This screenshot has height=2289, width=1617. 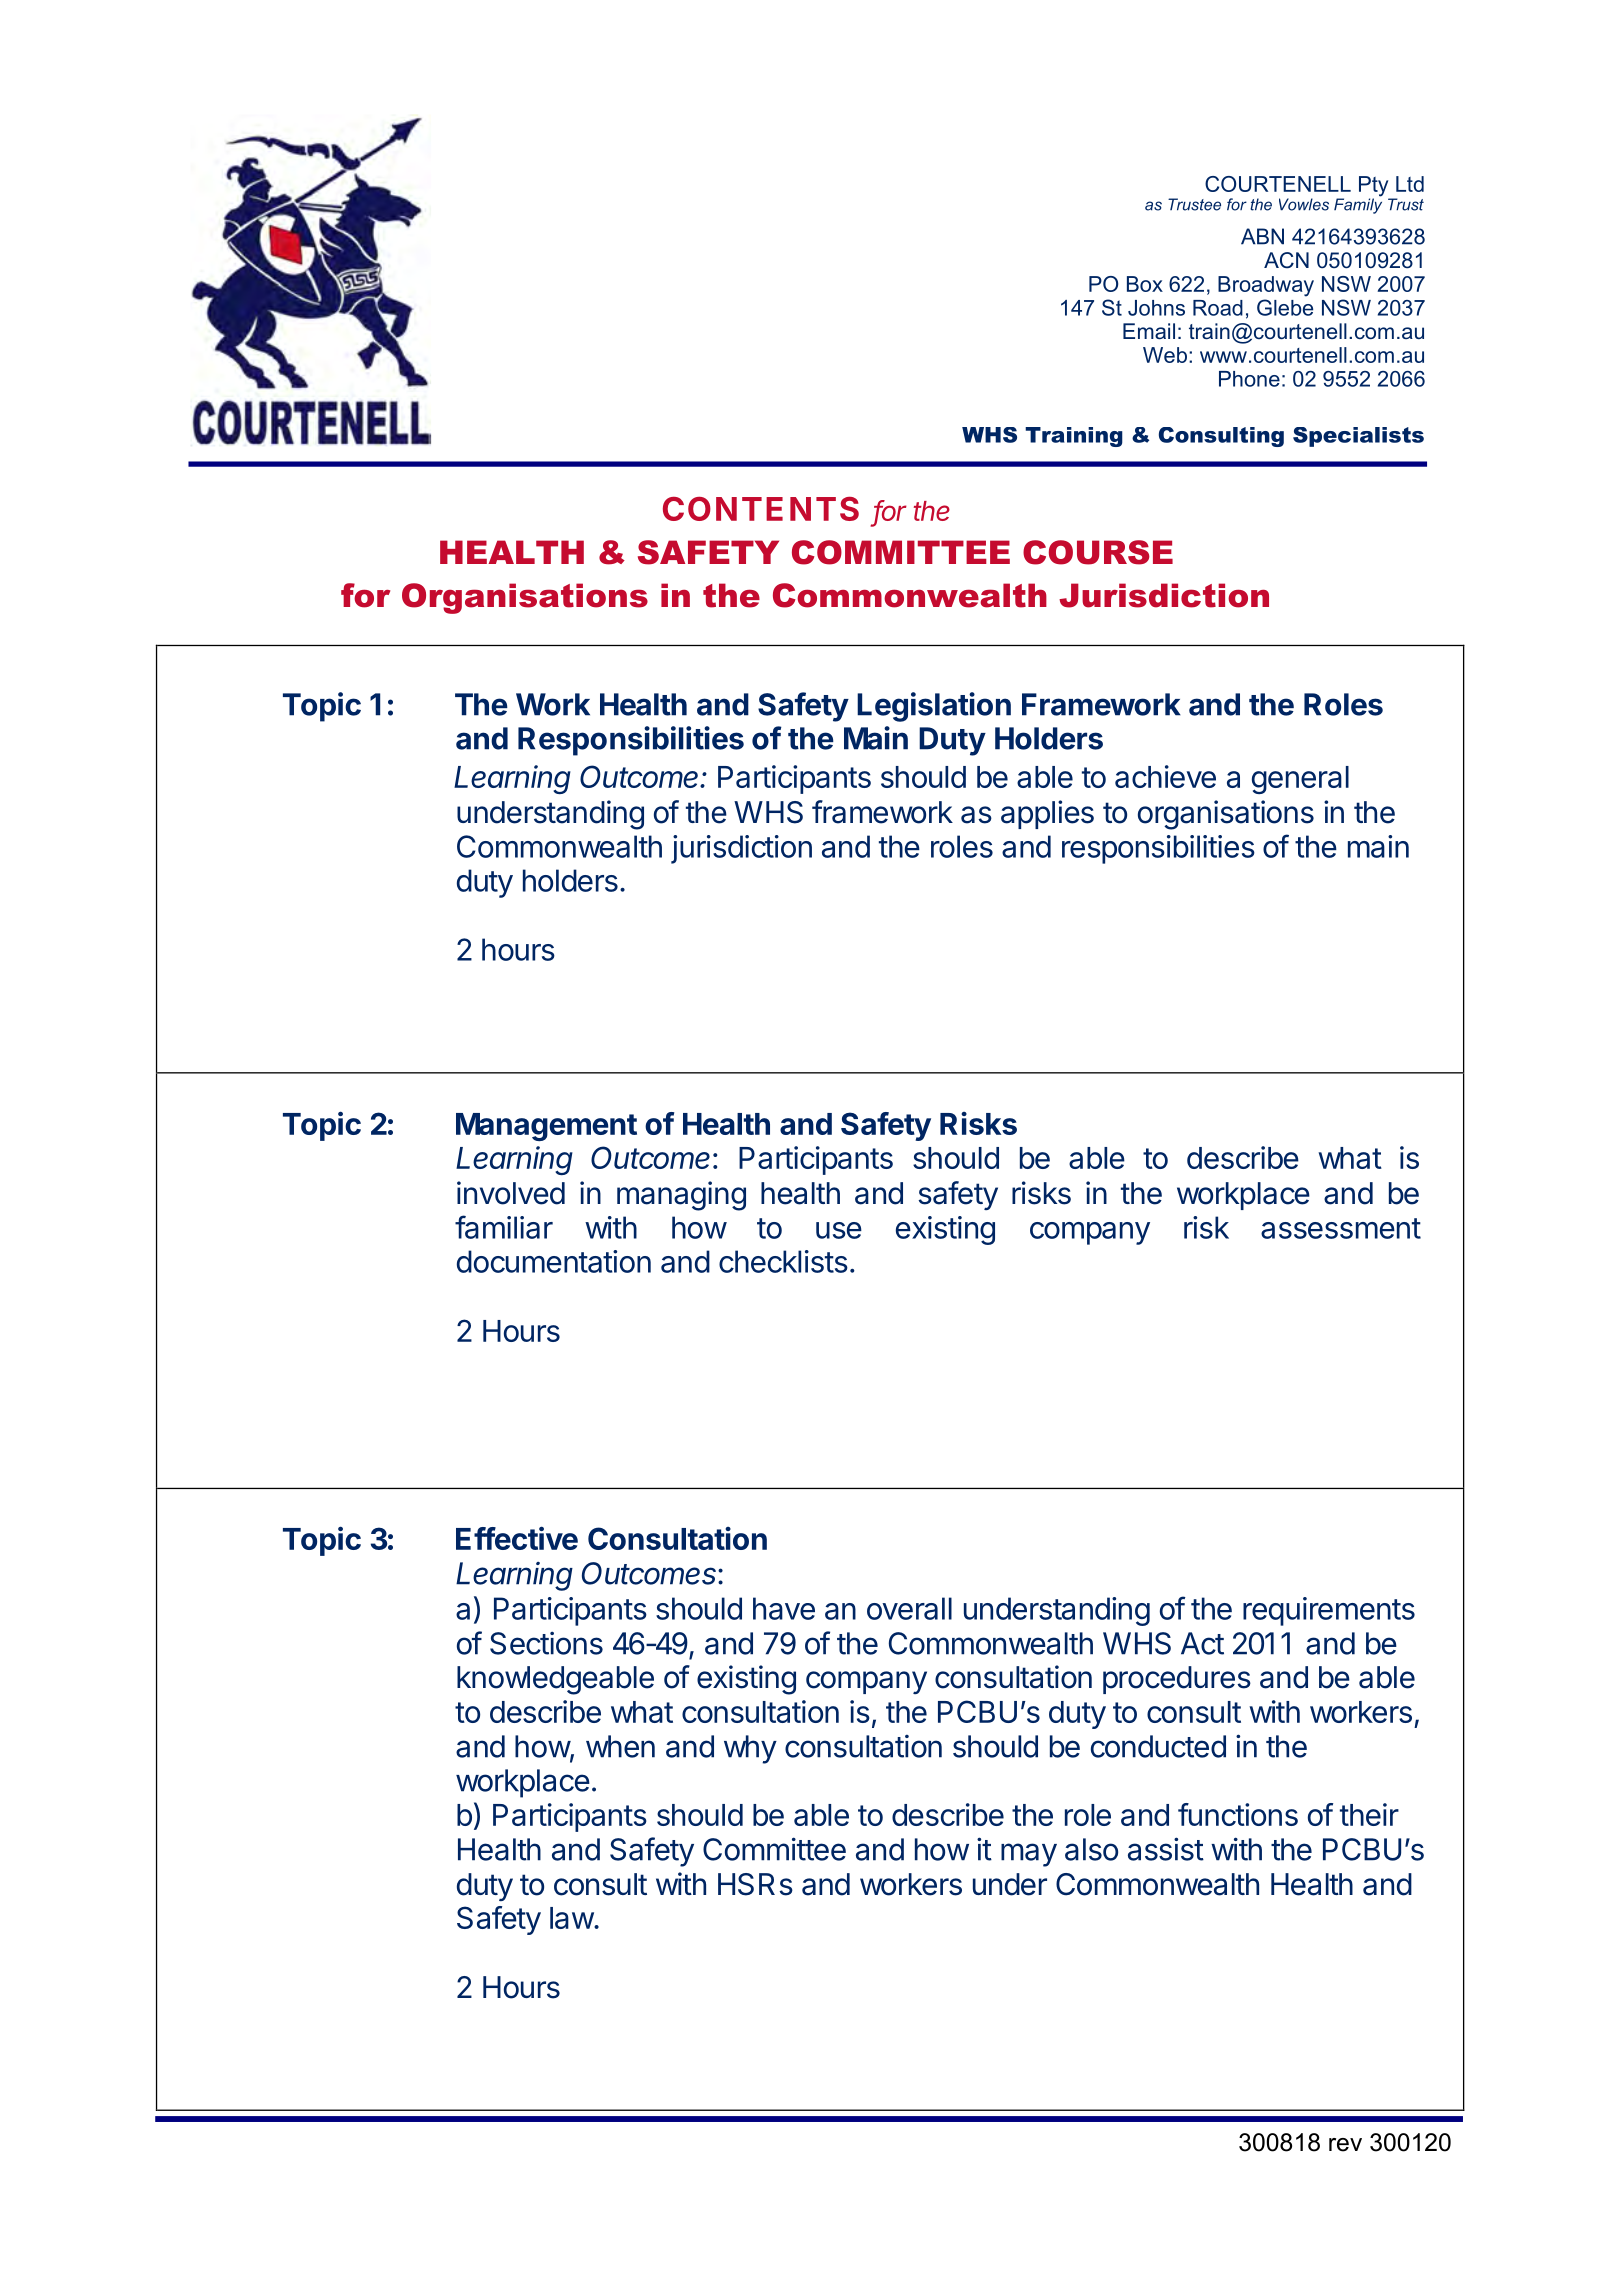 I want to click on ACN, so click(x=1286, y=260).
